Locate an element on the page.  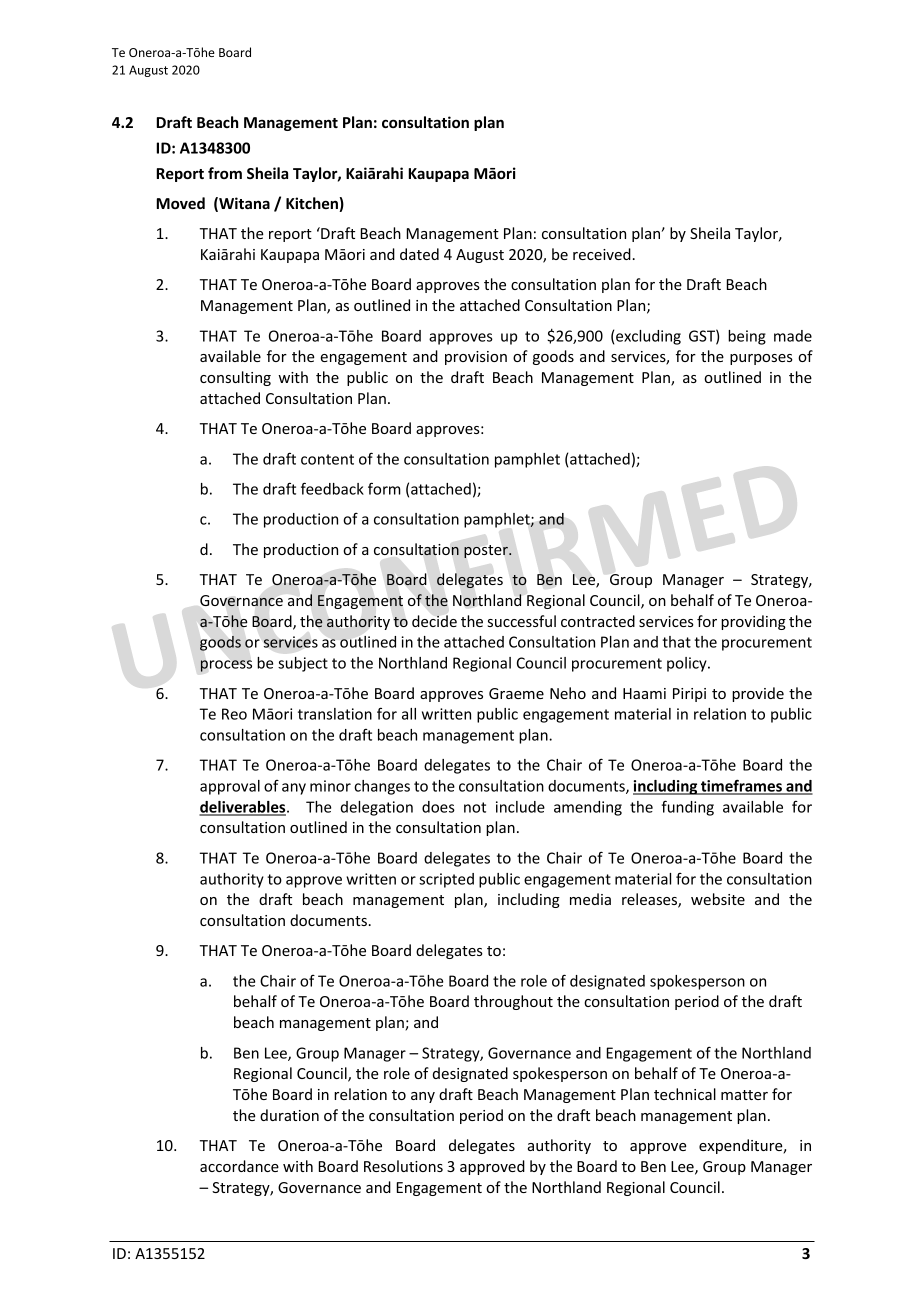
duration is located at coordinates (289, 1115).
